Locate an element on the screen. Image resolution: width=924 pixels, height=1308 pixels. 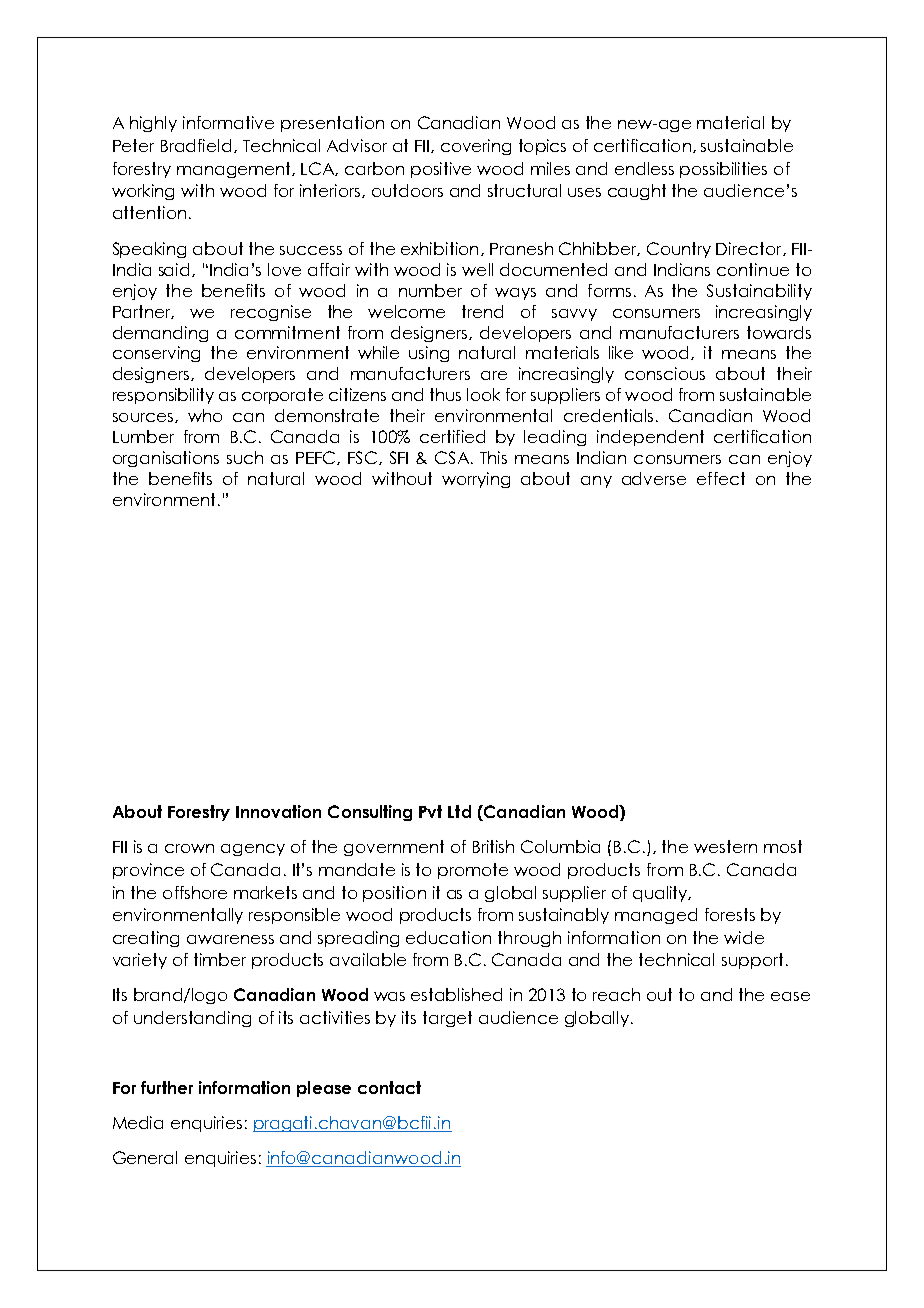
management is located at coordinates (235, 170).
